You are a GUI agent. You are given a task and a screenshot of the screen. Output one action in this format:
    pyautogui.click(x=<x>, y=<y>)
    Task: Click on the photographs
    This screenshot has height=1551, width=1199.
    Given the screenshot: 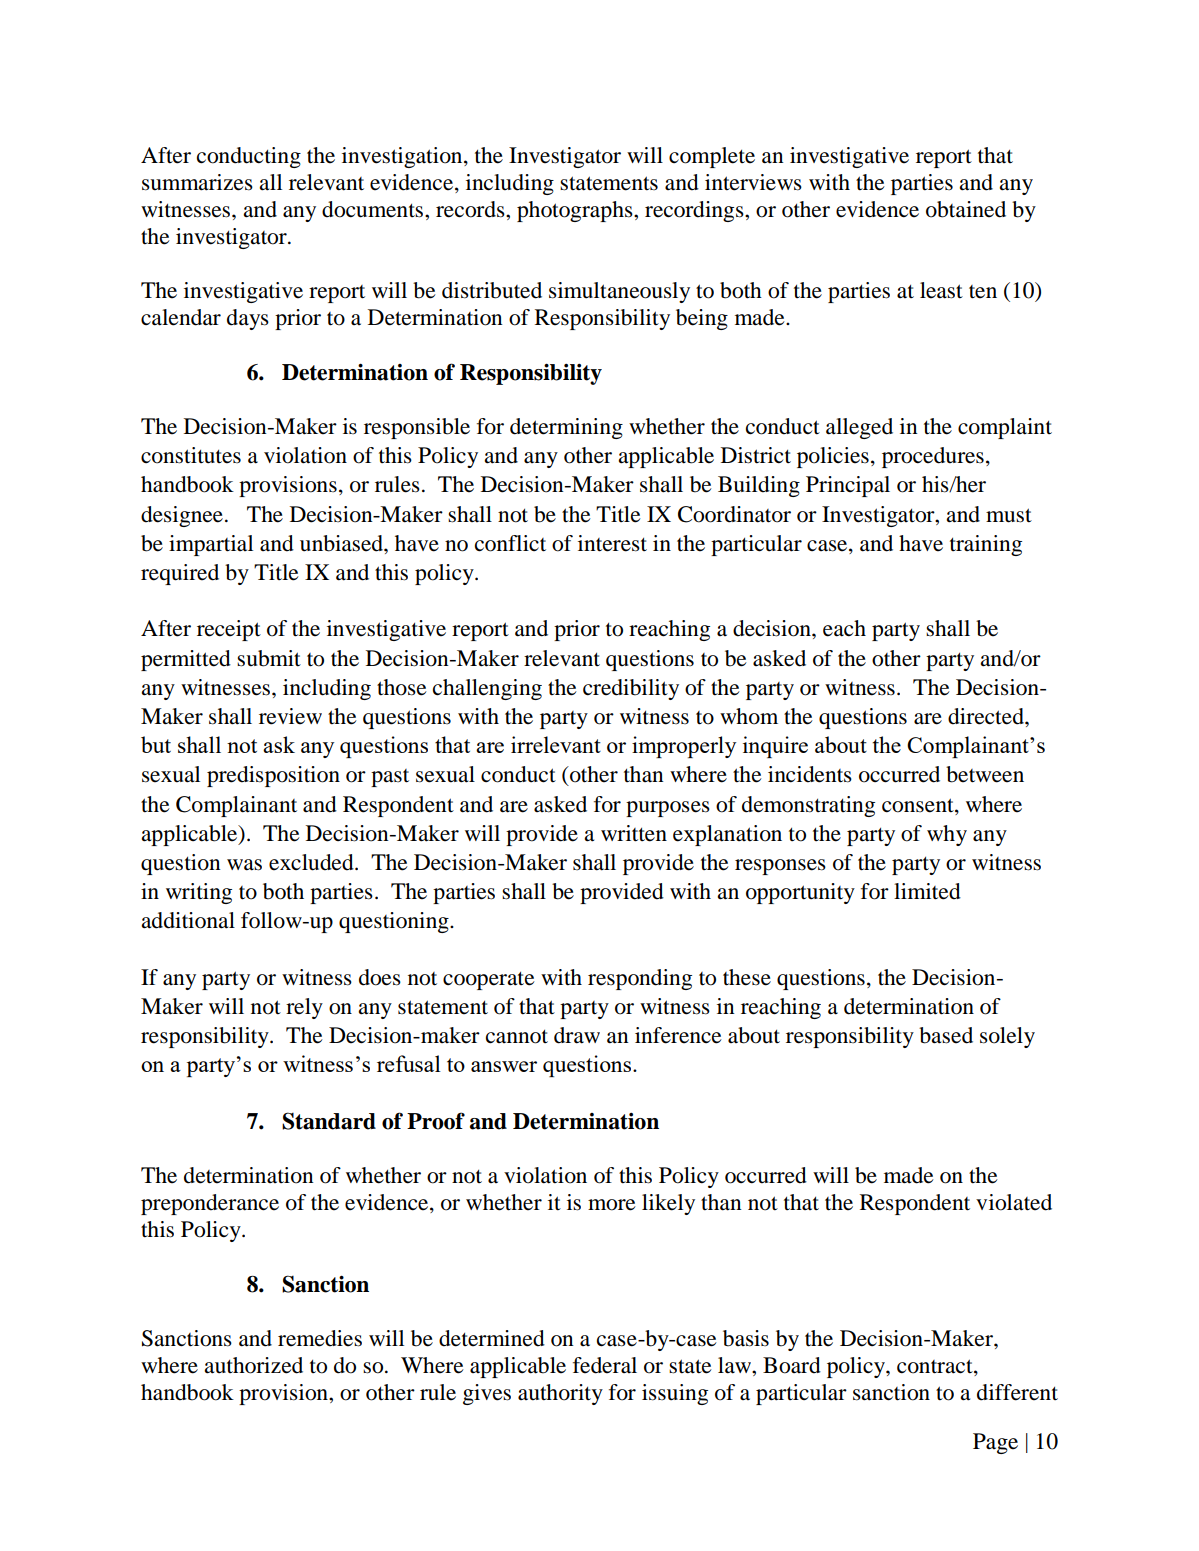 What is the action you would take?
    pyautogui.click(x=576, y=211)
